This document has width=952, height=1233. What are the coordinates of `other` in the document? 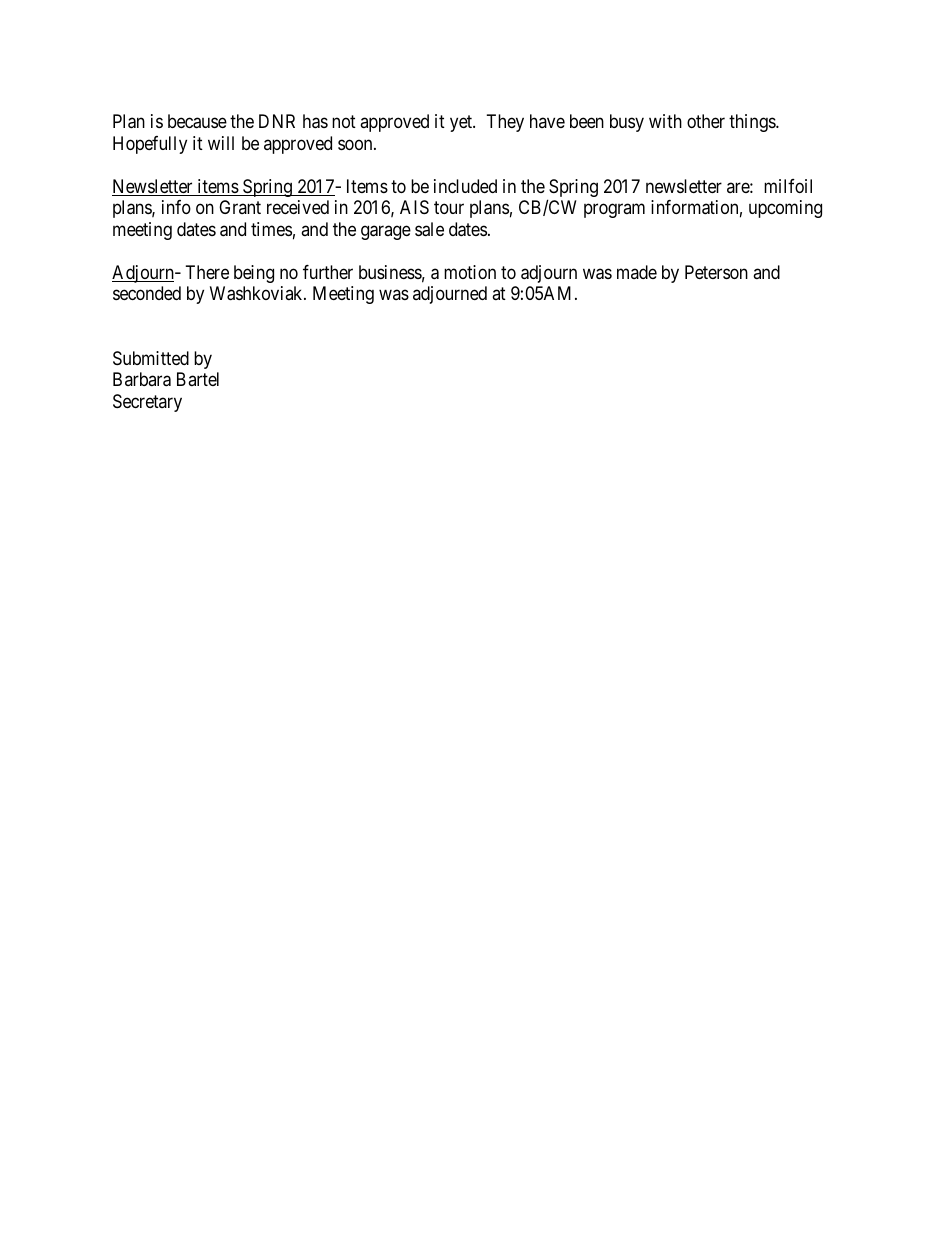 It's located at (706, 121).
